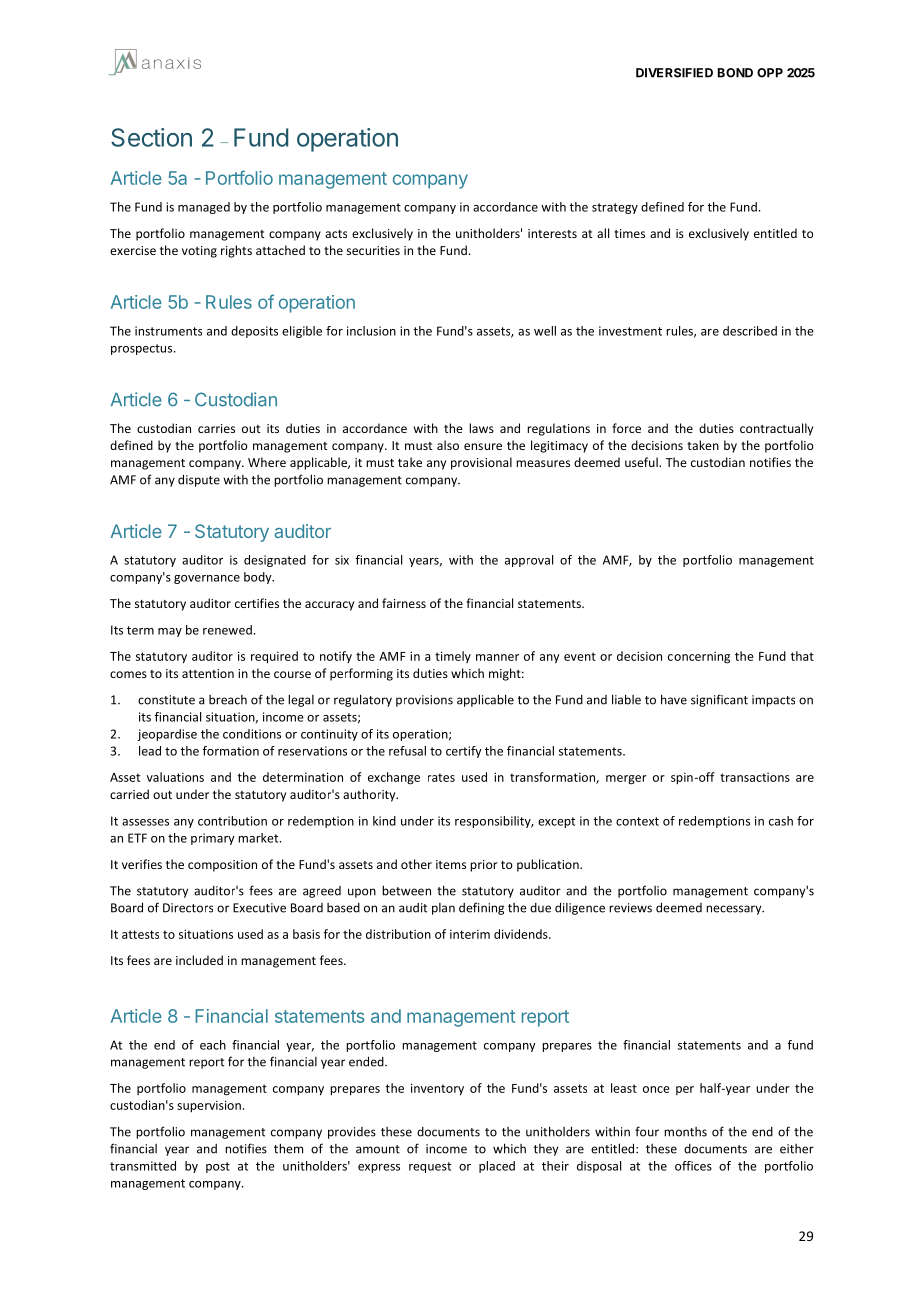  What do you see at coordinates (175, 777) in the page?
I see `valuations` at bounding box center [175, 777].
